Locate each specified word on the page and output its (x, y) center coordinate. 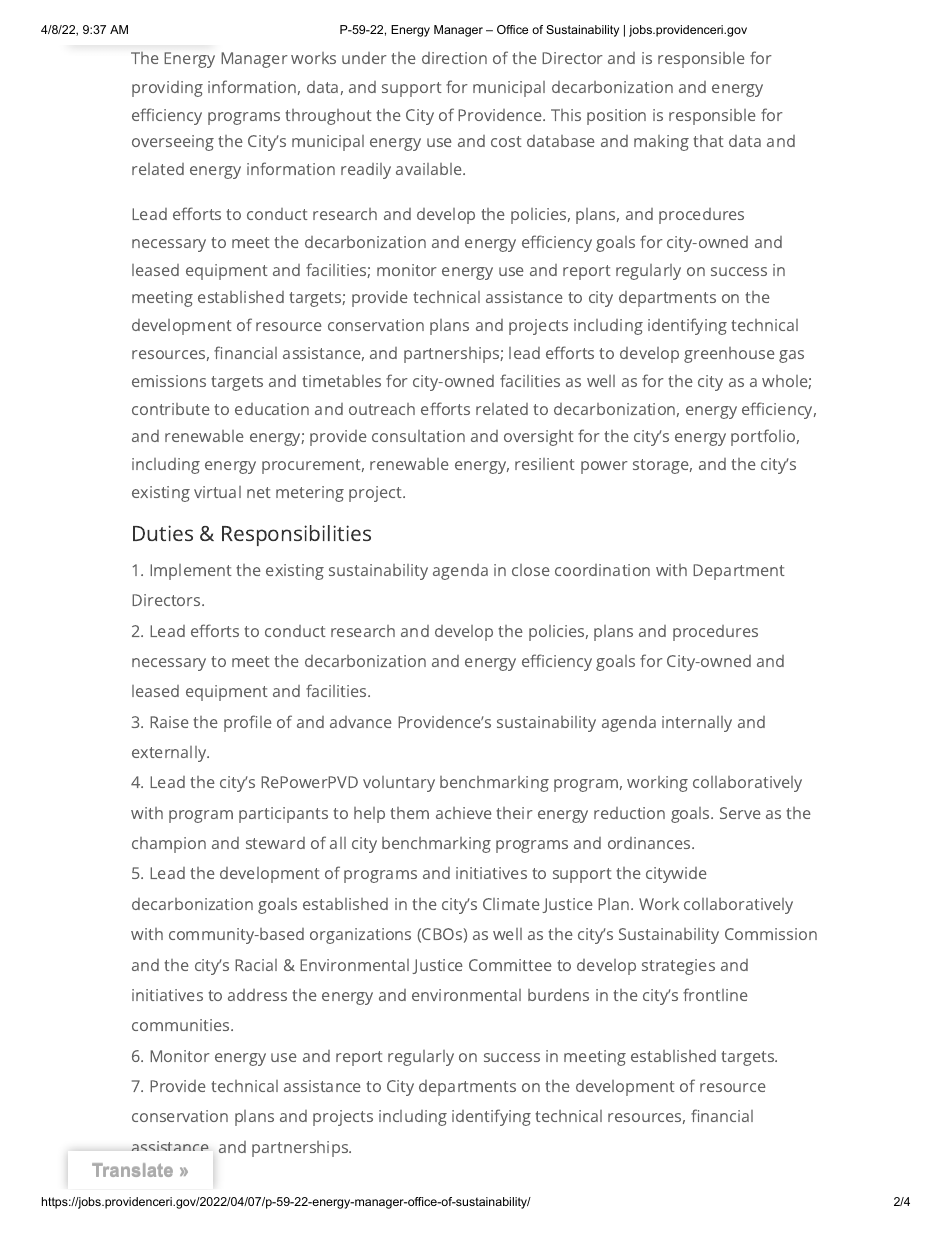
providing (167, 89)
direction (454, 58)
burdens (558, 995)
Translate (132, 1170)
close (531, 570)
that (708, 141)
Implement (191, 572)
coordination (602, 570)
